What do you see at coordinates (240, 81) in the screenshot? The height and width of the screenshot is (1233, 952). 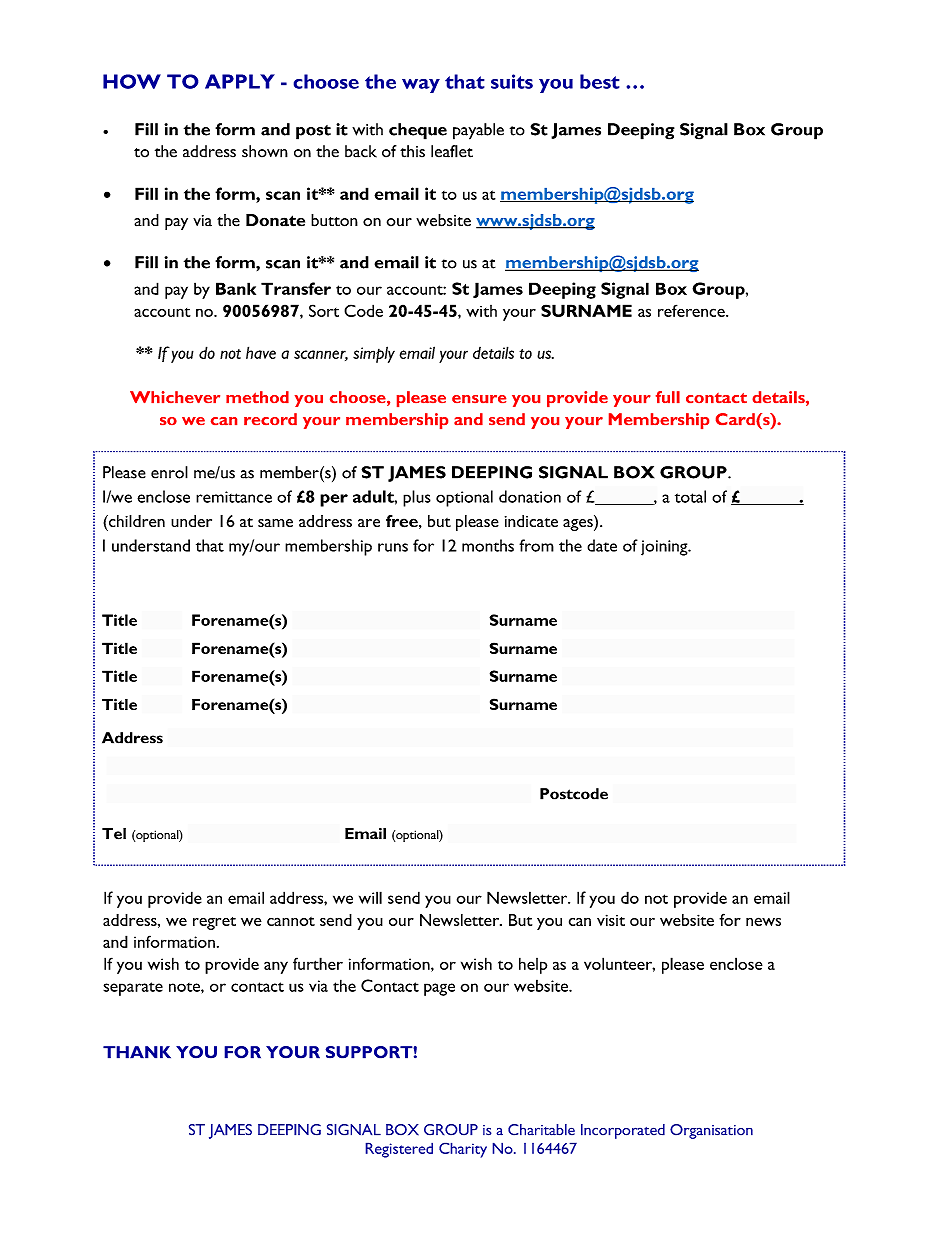 I see `APPLY` at bounding box center [240, 81].
